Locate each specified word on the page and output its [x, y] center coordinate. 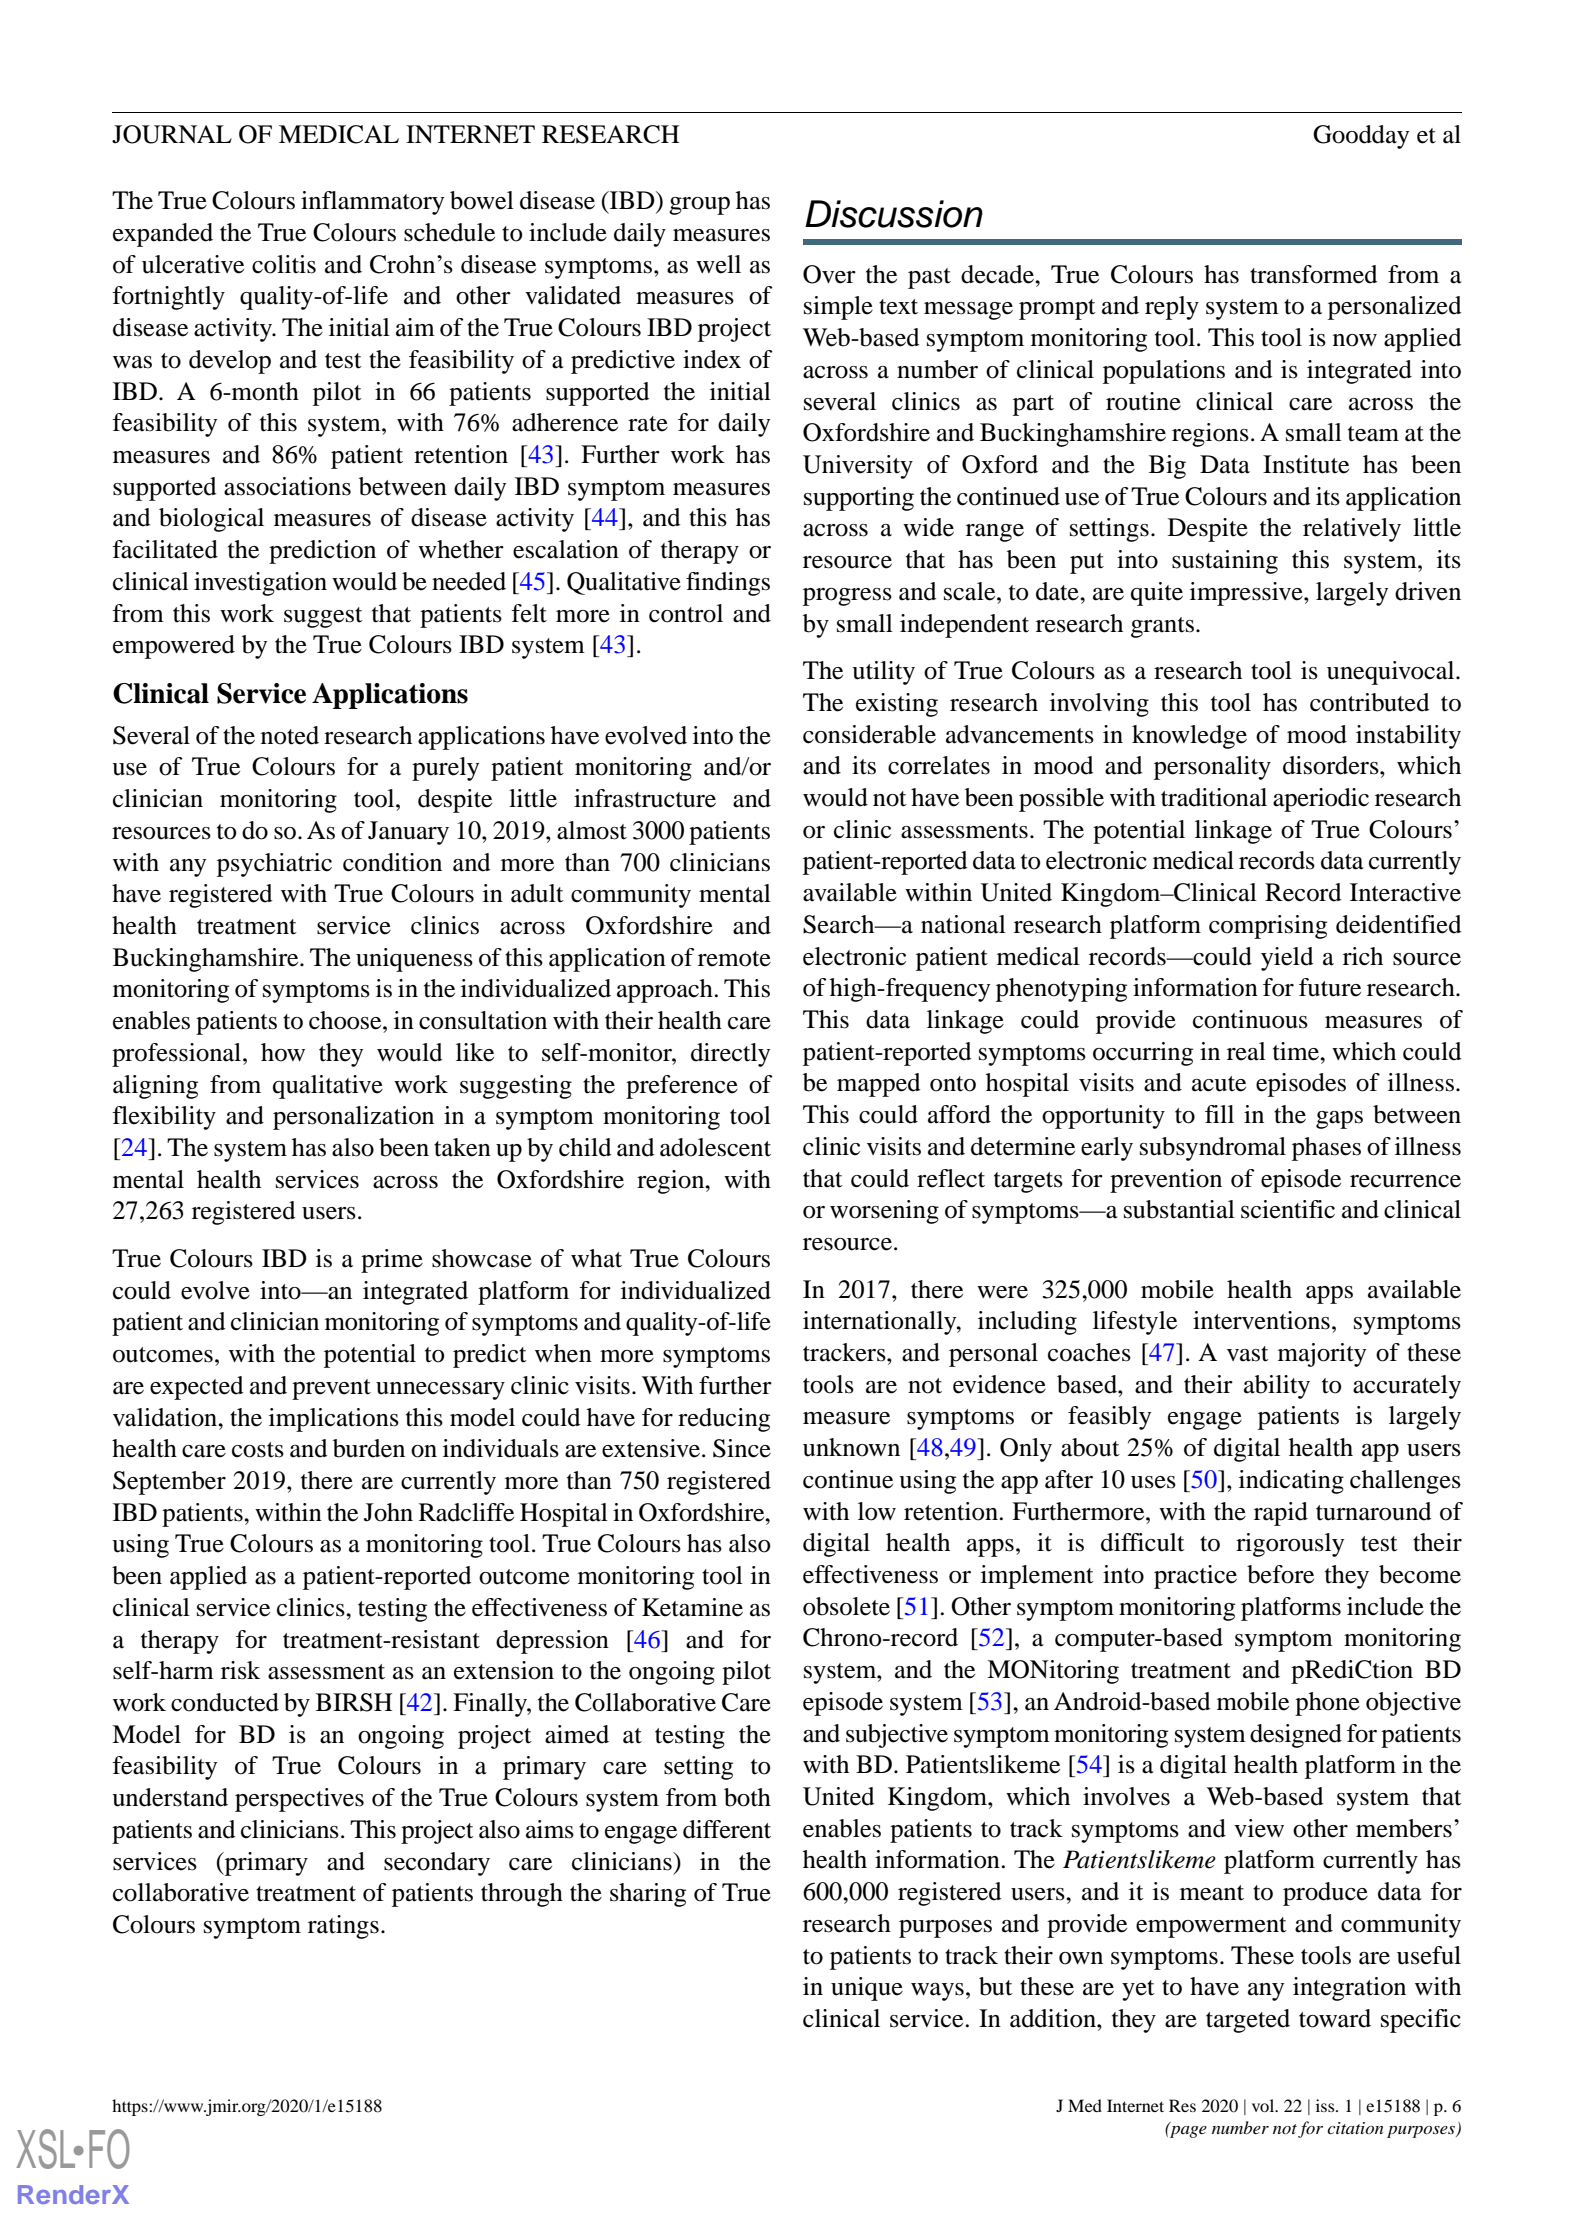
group [699, 206]
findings [728, 584]
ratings [343, 1927]
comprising [1268, 927]
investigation [260, 584]
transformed [1313, 274]
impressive [1247, 594]
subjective [897, 1736]
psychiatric [274, 865]
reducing [724, 1420]
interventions [1261, 1320]
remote [734, 959]
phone [1327, 1704]
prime [392, 1261]
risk [240, 1670]
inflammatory [372, 203]
